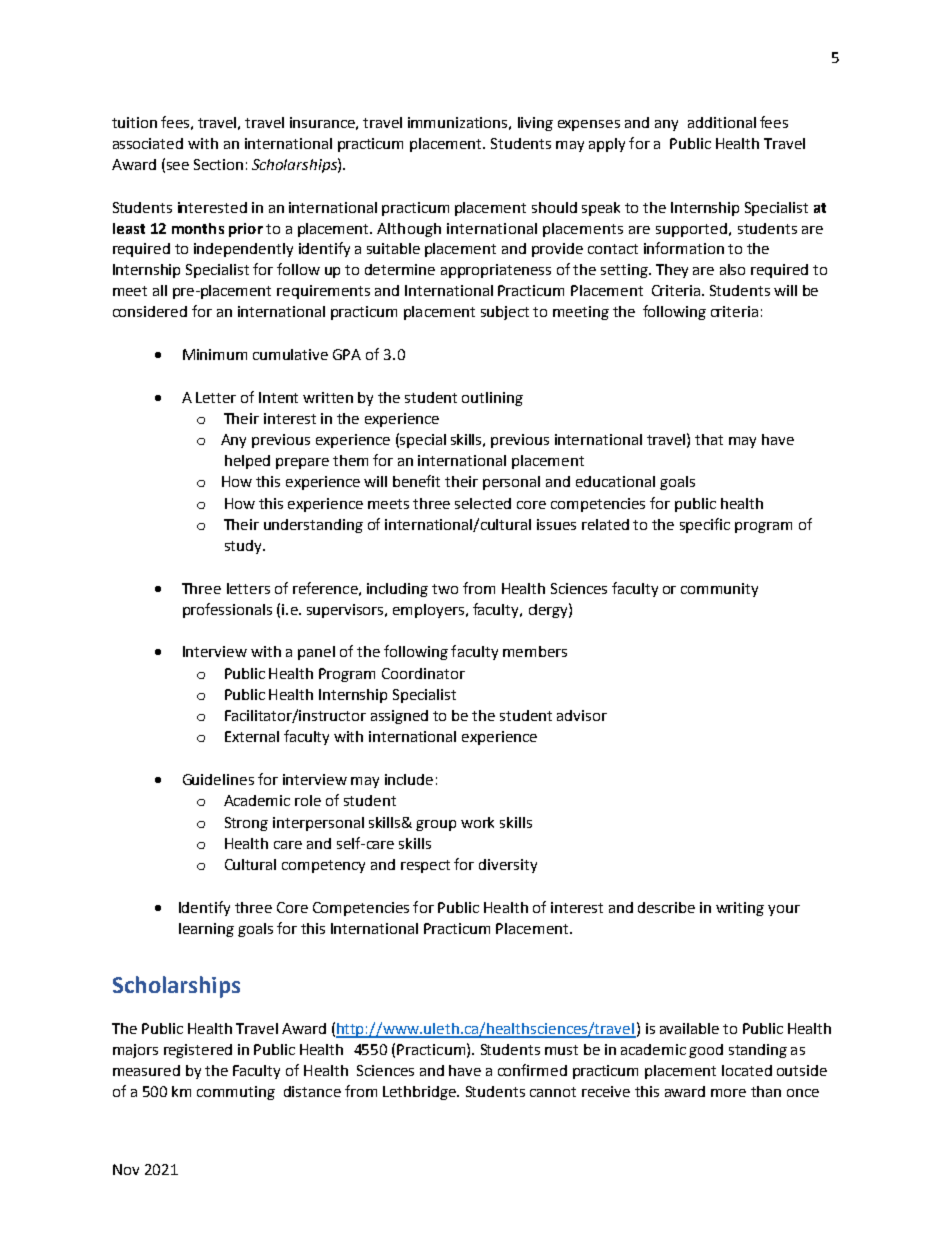 This image has height=1233, width=952. What do you see at coordinates (218, 779) in the image?
I see `Guidelines` at bounding box center [218, 779].
